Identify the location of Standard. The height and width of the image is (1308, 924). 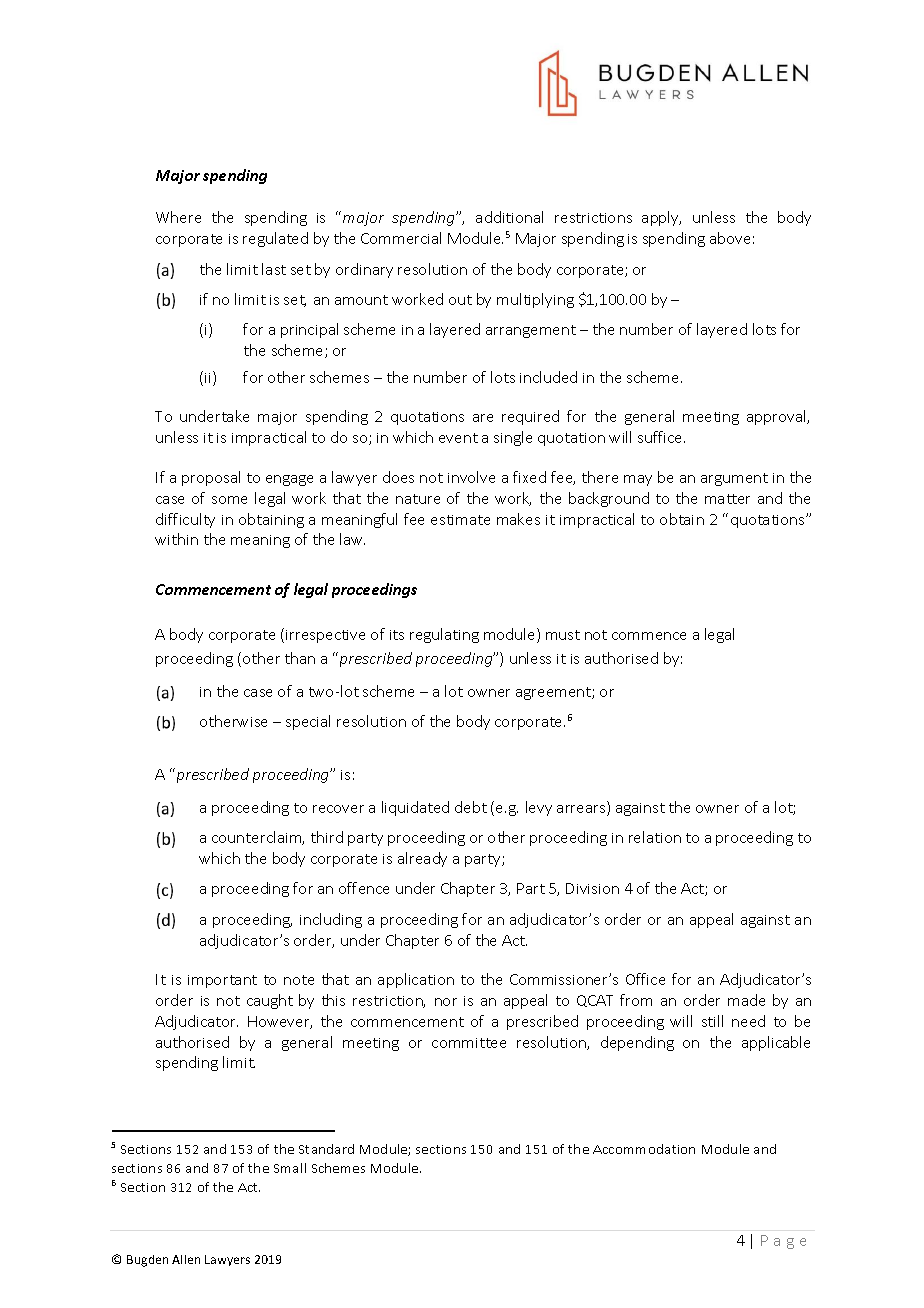
(326, 1149).
